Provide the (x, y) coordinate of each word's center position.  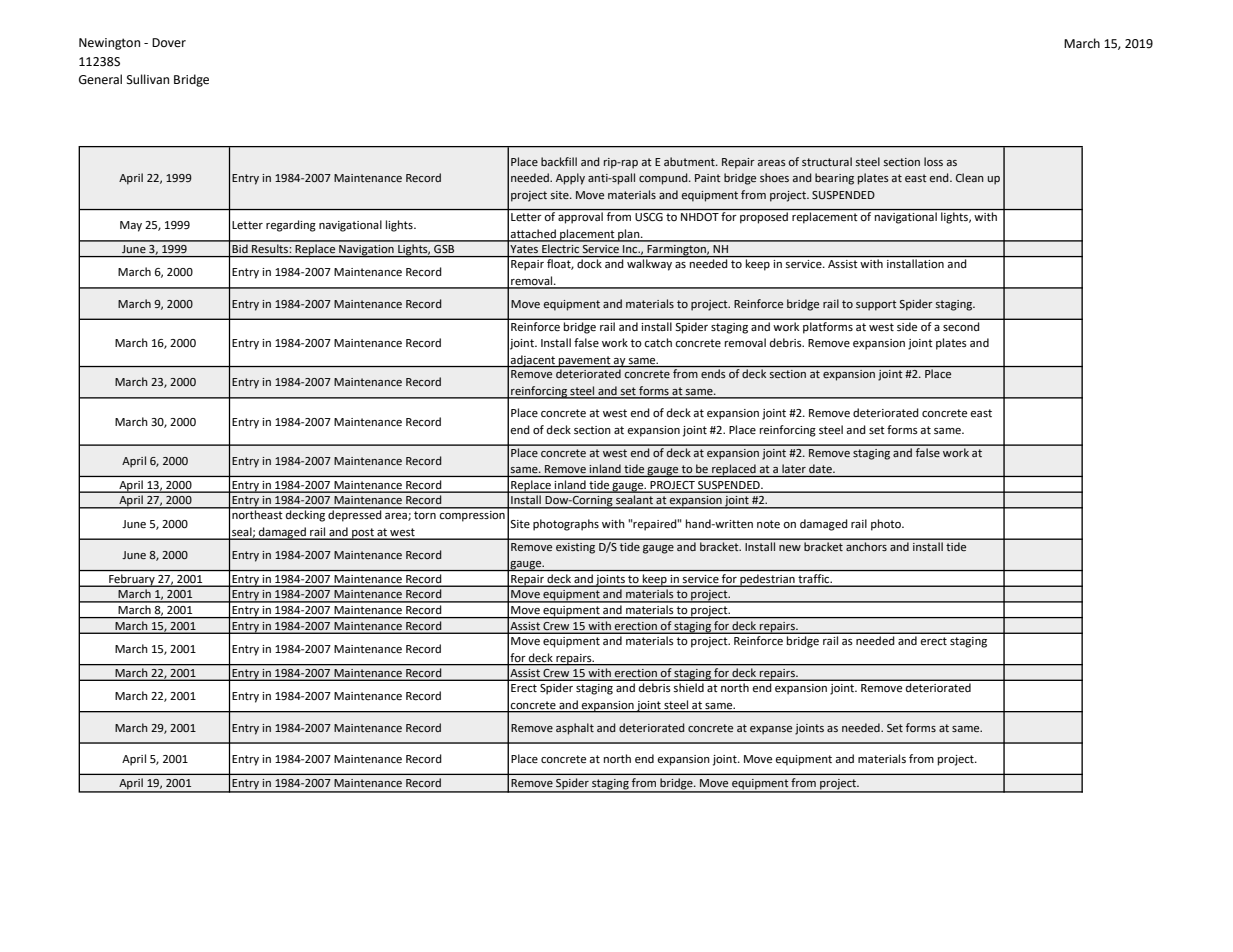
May (131, 226)
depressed (355, 515)
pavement (585, 362)
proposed (764, 218)
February (132, 580)
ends (713, 373)
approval (580, 218)
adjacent (533, 361)
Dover (169, 43)
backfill (559, 161)
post (363, 534)
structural (827, 161)
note (768, 524)
